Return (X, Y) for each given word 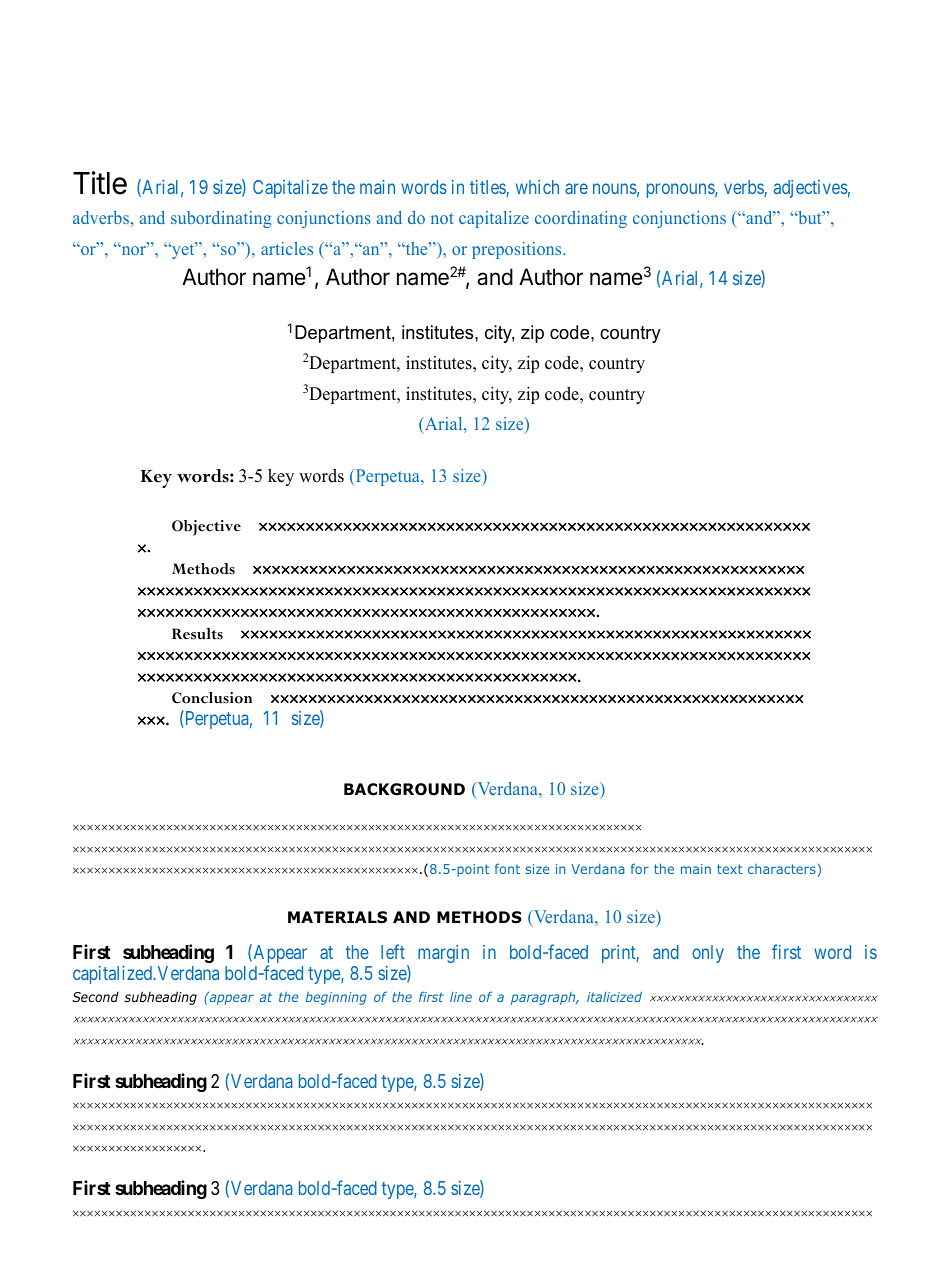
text (729, 869)
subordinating (221, 219)
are (576, 189)
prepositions (518, 250)
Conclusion (212, 698)
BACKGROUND (404, 789)
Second (95, 996)
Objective (206, 528)
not (442, 218)
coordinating (581, 219)
